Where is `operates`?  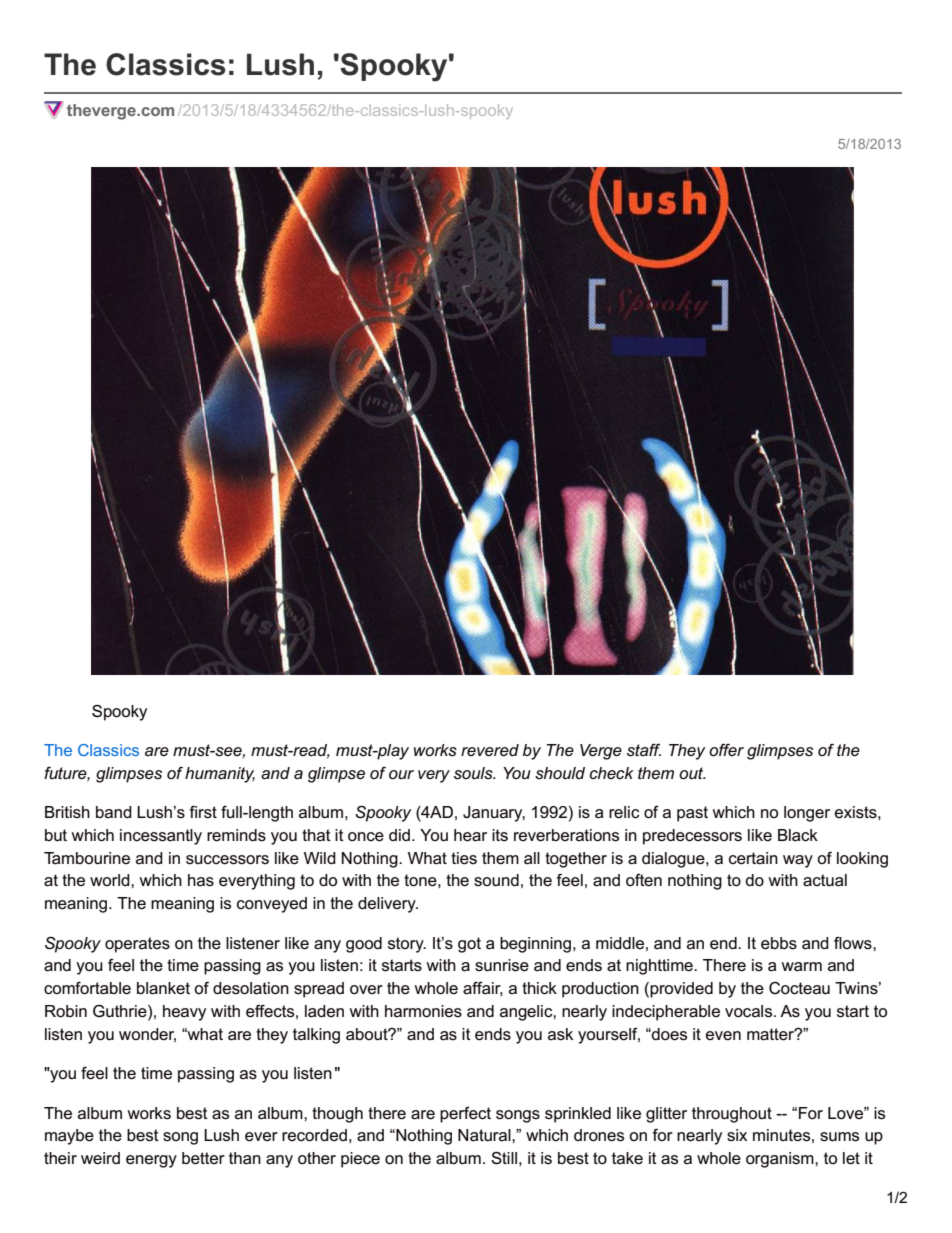
operates is located at coordinates (137, 945).
